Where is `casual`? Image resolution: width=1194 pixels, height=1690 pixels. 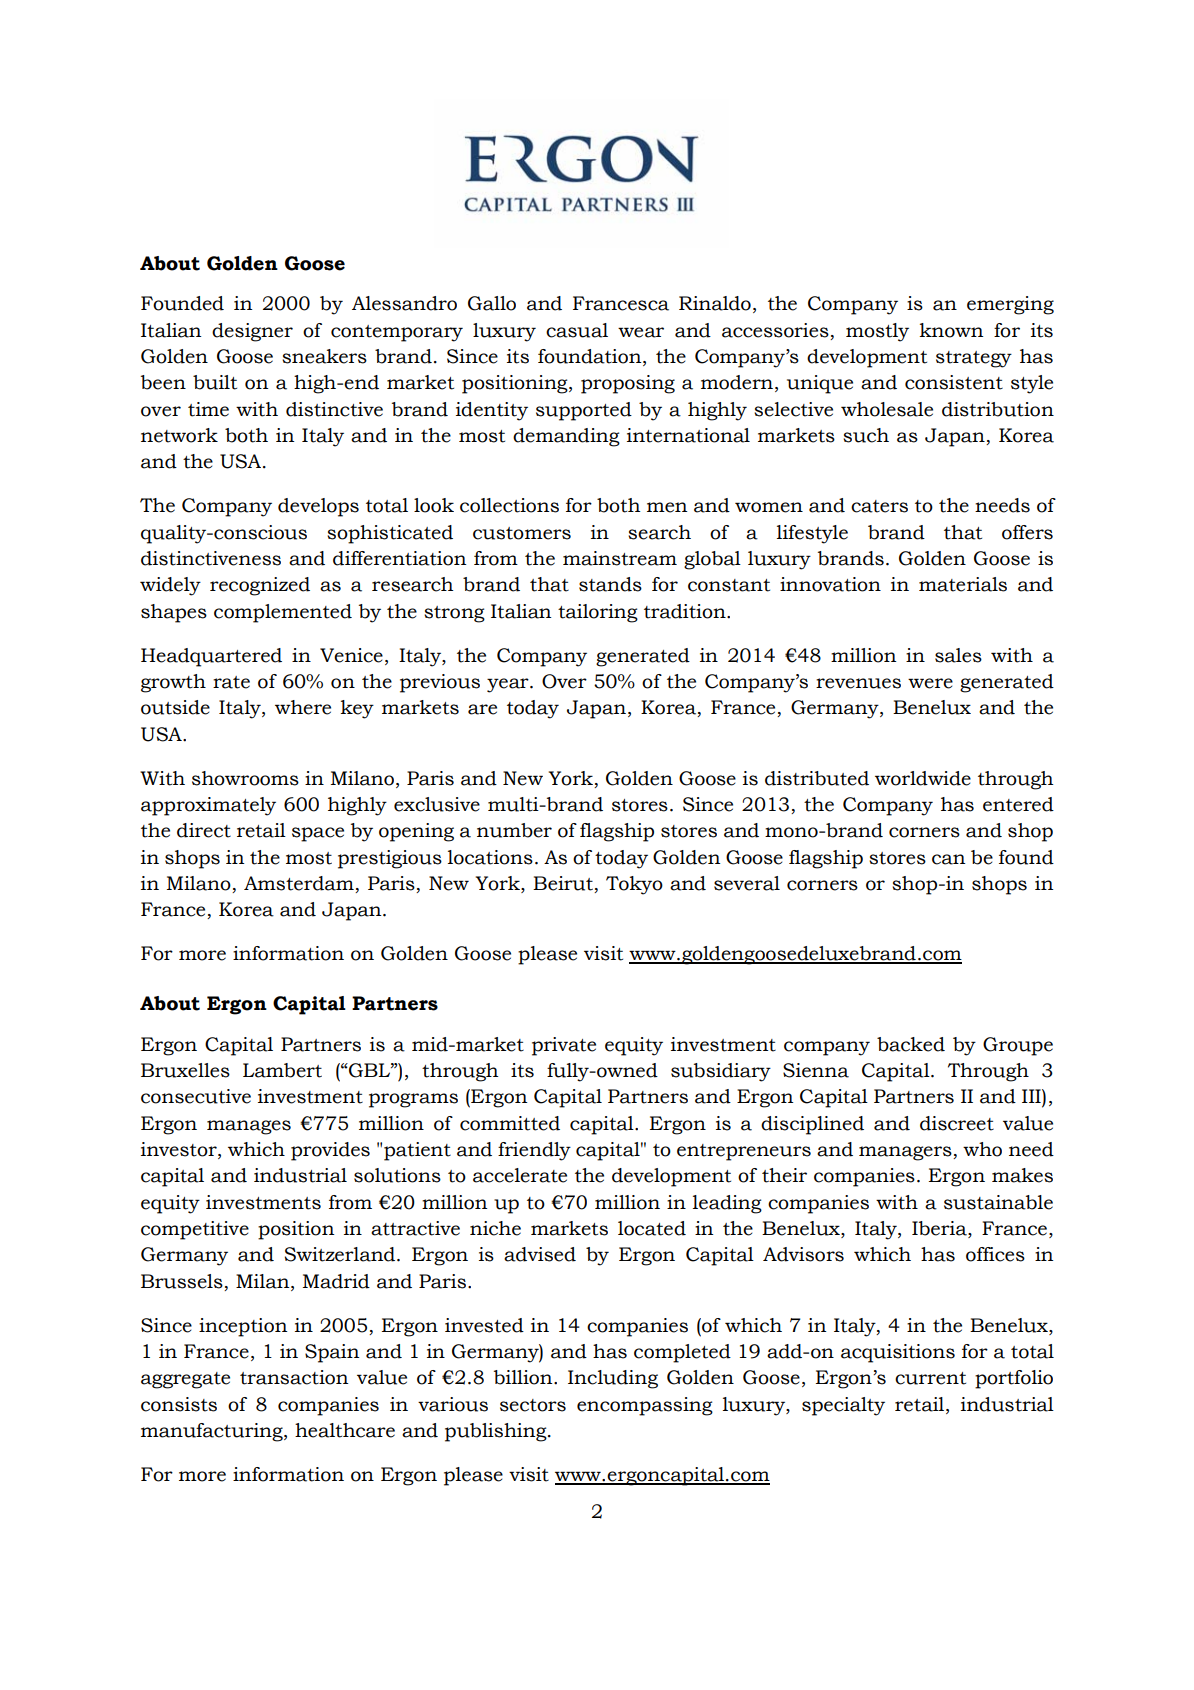 casual is located at coordinates (577, 330).
